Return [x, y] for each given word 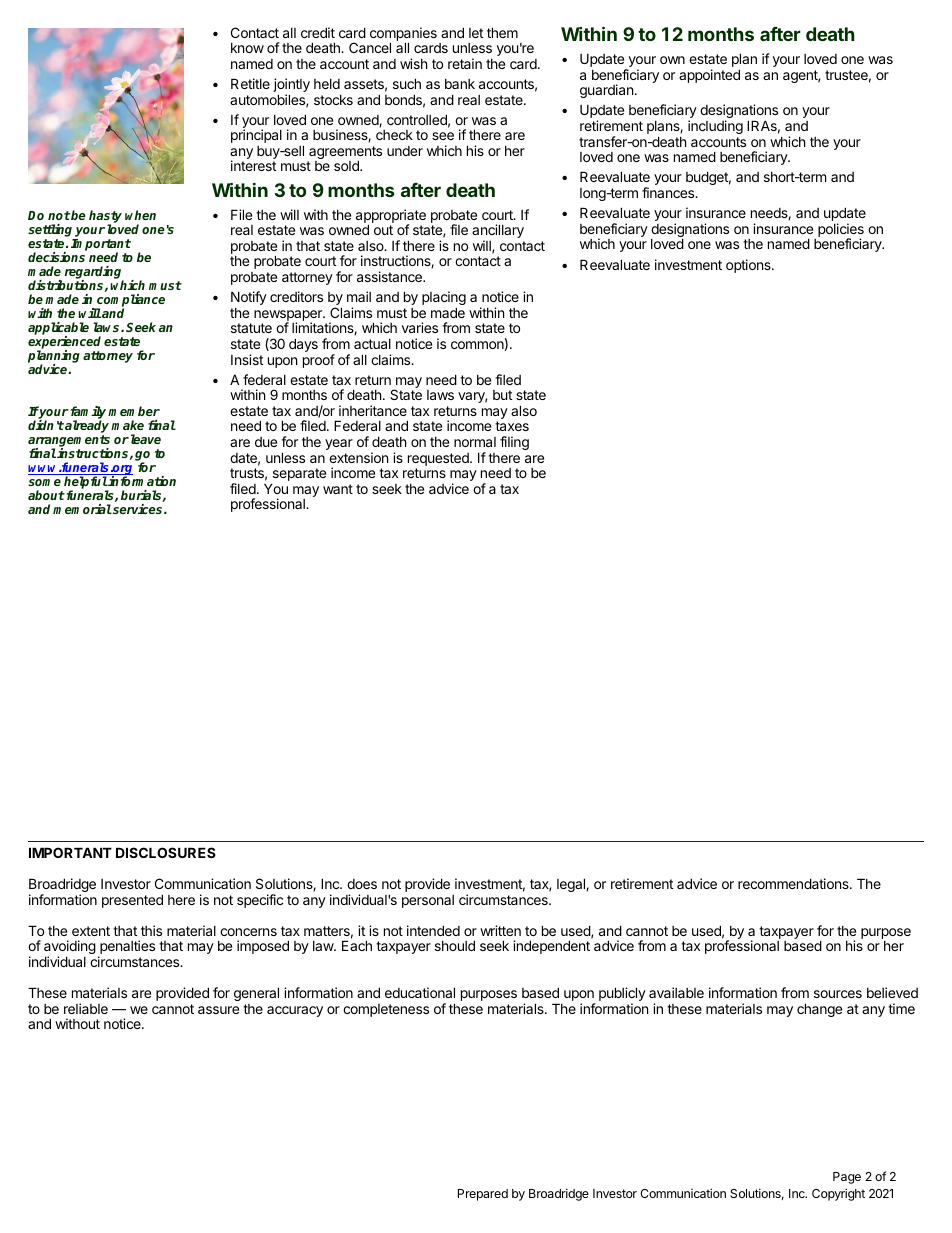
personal [428, 901]
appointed [709, 76]
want [338, 489]
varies [420, 327]
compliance [130, 302]
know [247, 48]
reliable [86, 1008]
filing [514, 443]
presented [132, 901]
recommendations [794, 883]
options [749, 266]
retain [465, 63]
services [138, 509]
